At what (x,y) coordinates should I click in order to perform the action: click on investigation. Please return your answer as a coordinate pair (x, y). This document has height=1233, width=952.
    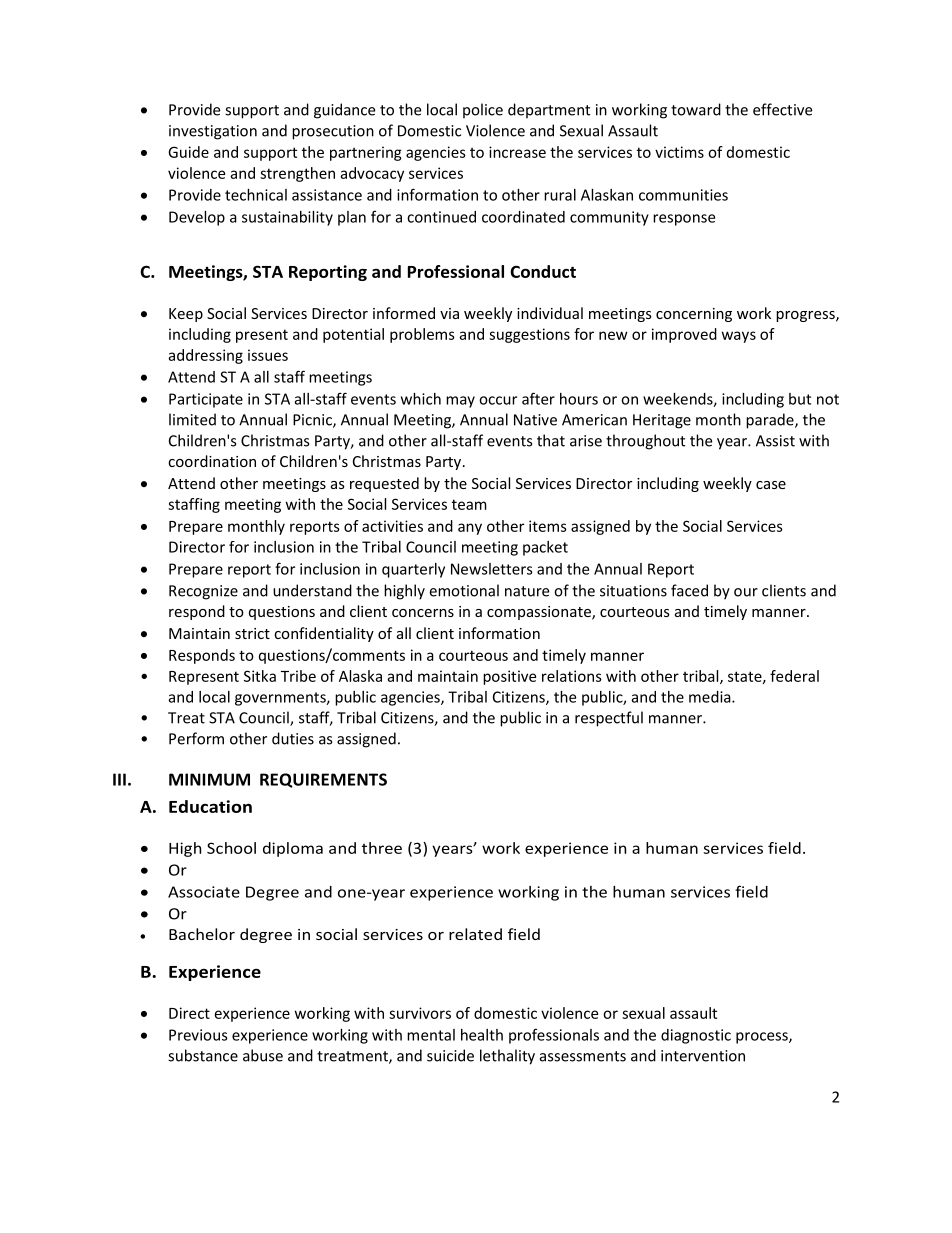
    Looking at the image, I should click on (213, 132).
